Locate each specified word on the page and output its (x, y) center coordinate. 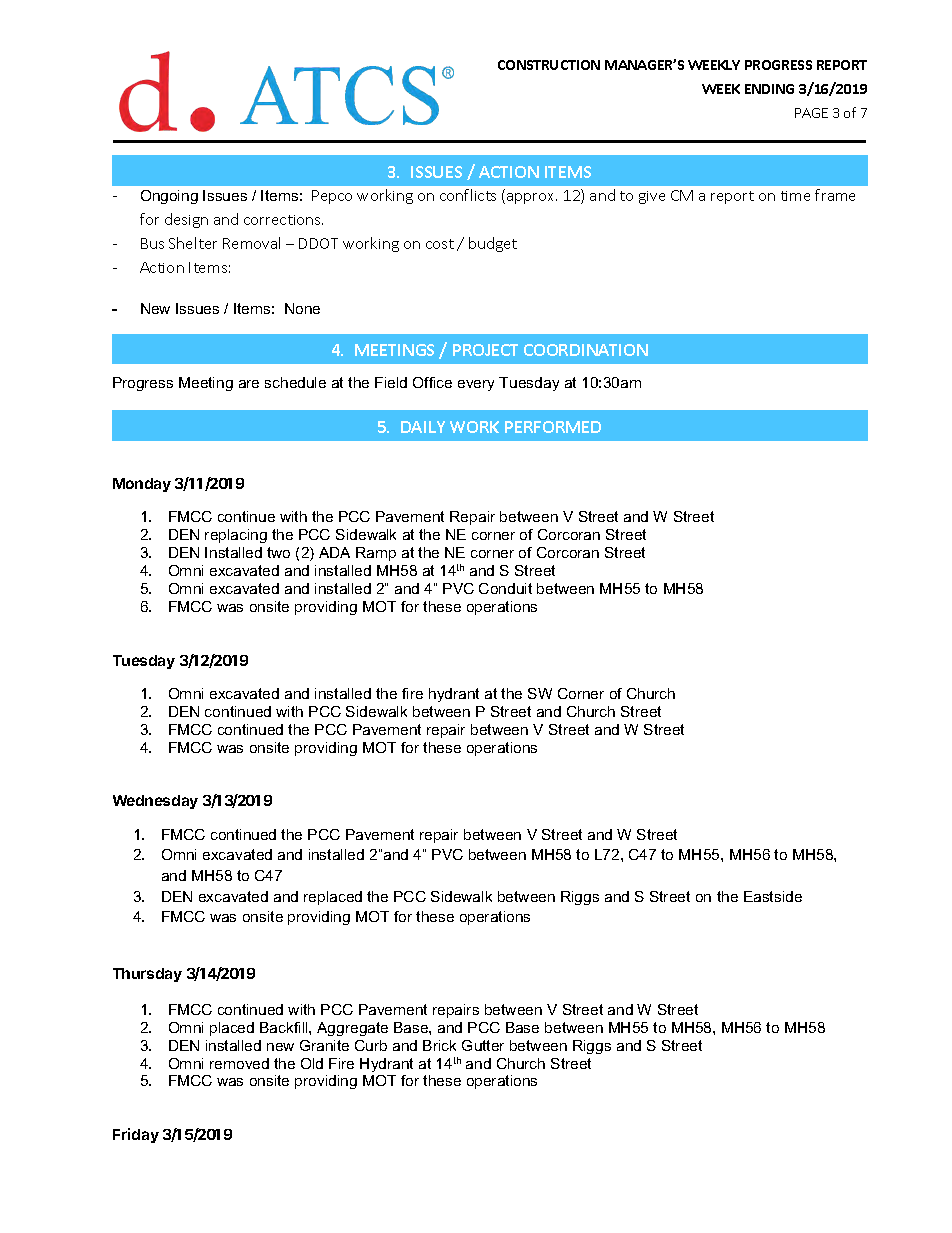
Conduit (505, 588)
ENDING (769, 89)
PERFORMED (553, 427)
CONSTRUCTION (549, 65)
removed (239, 1063)
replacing (236, 536)
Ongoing (169, 197)
